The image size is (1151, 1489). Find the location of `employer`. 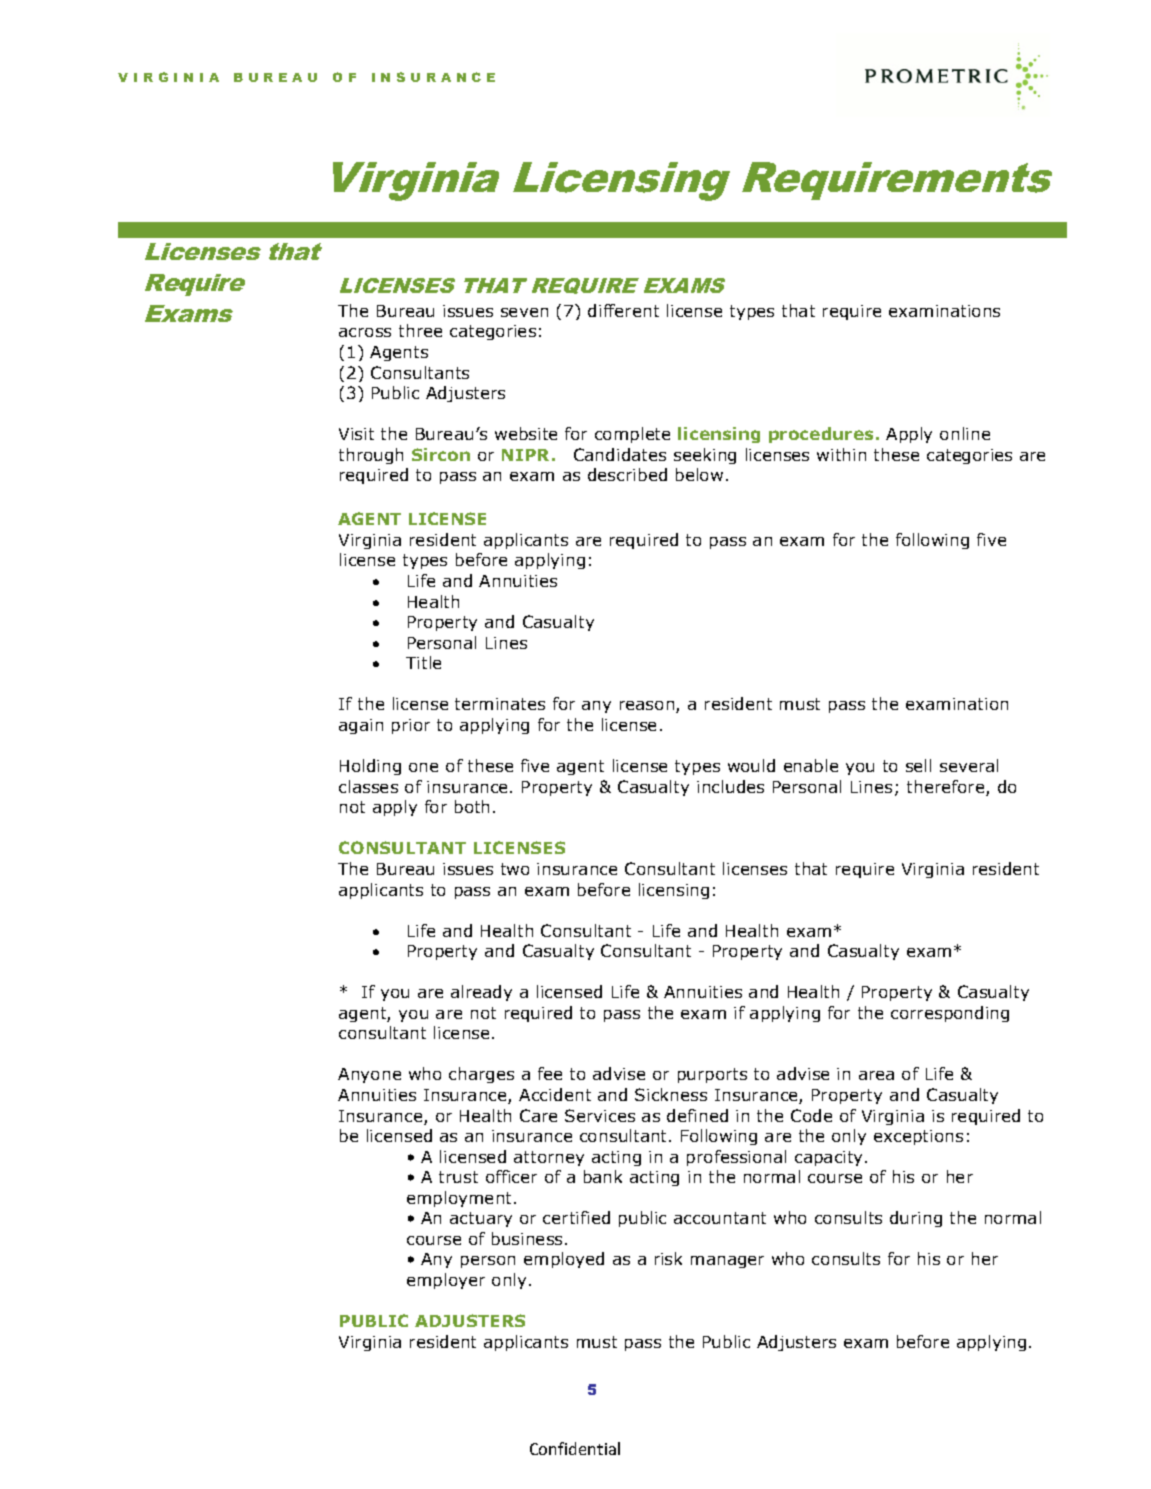

employer is located at coordinates (446, 1281).
